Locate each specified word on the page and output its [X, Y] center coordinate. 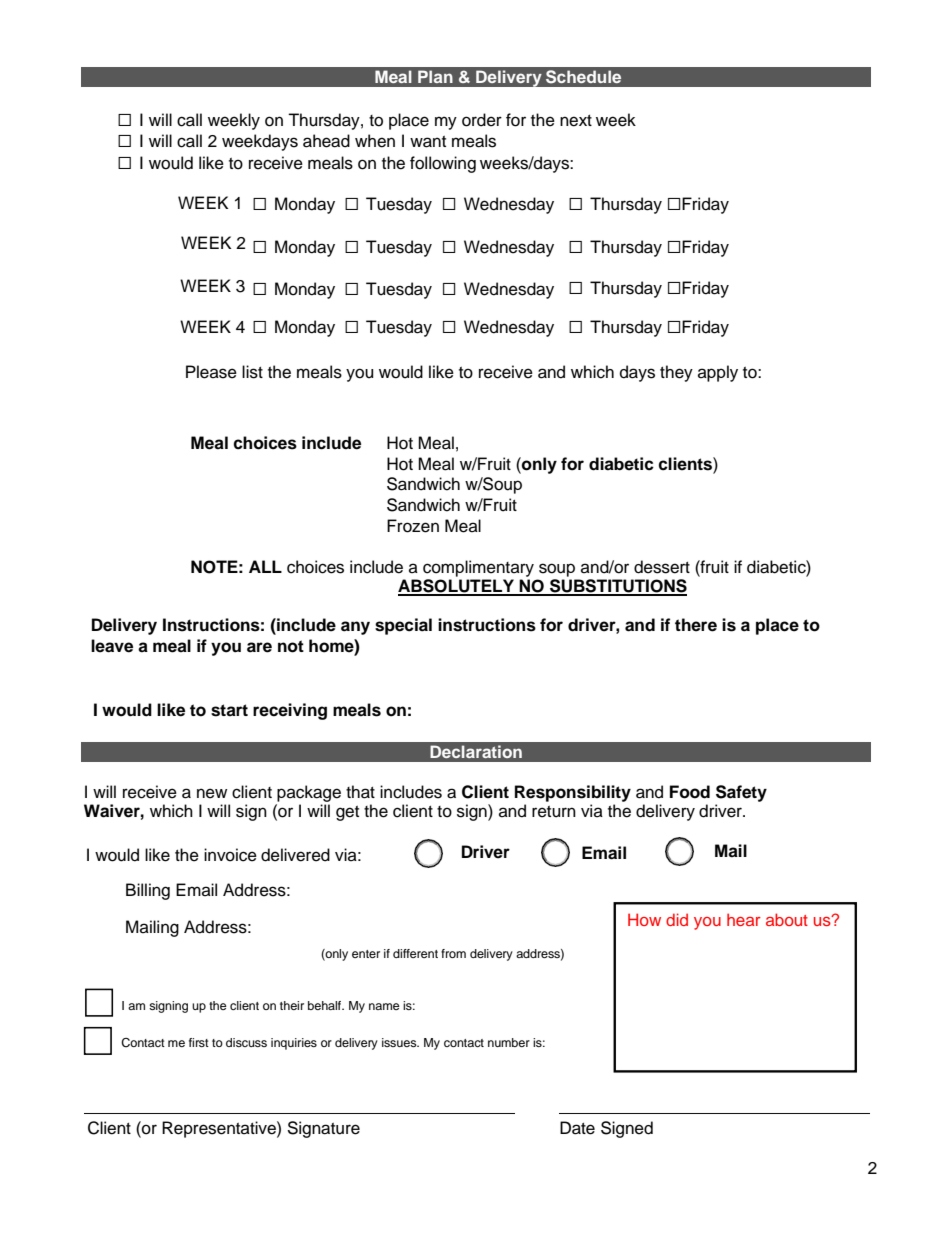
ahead [326, 141]
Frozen [413, 526]
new [212, 793]
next [576, 121]
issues [400, 1042]
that [360, 792]
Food [690, 792]
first [199, 1042]
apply [718, 373]
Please [211, 372]
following [443, 164]
